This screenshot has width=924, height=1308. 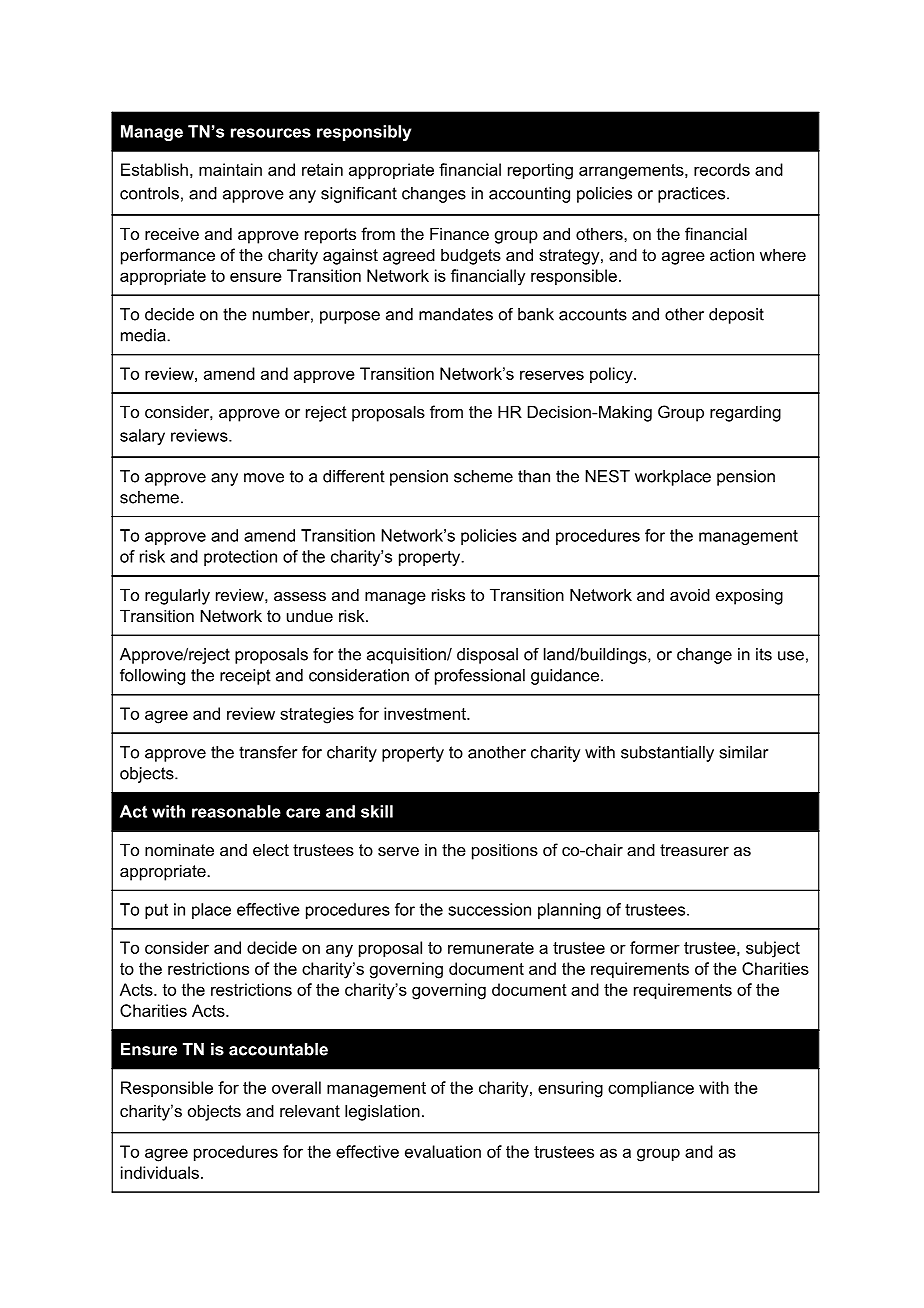 What do you see at coordinates (160, 1172) in the screenshot?
I see `individuals` at bounding box center [160, 1172].
